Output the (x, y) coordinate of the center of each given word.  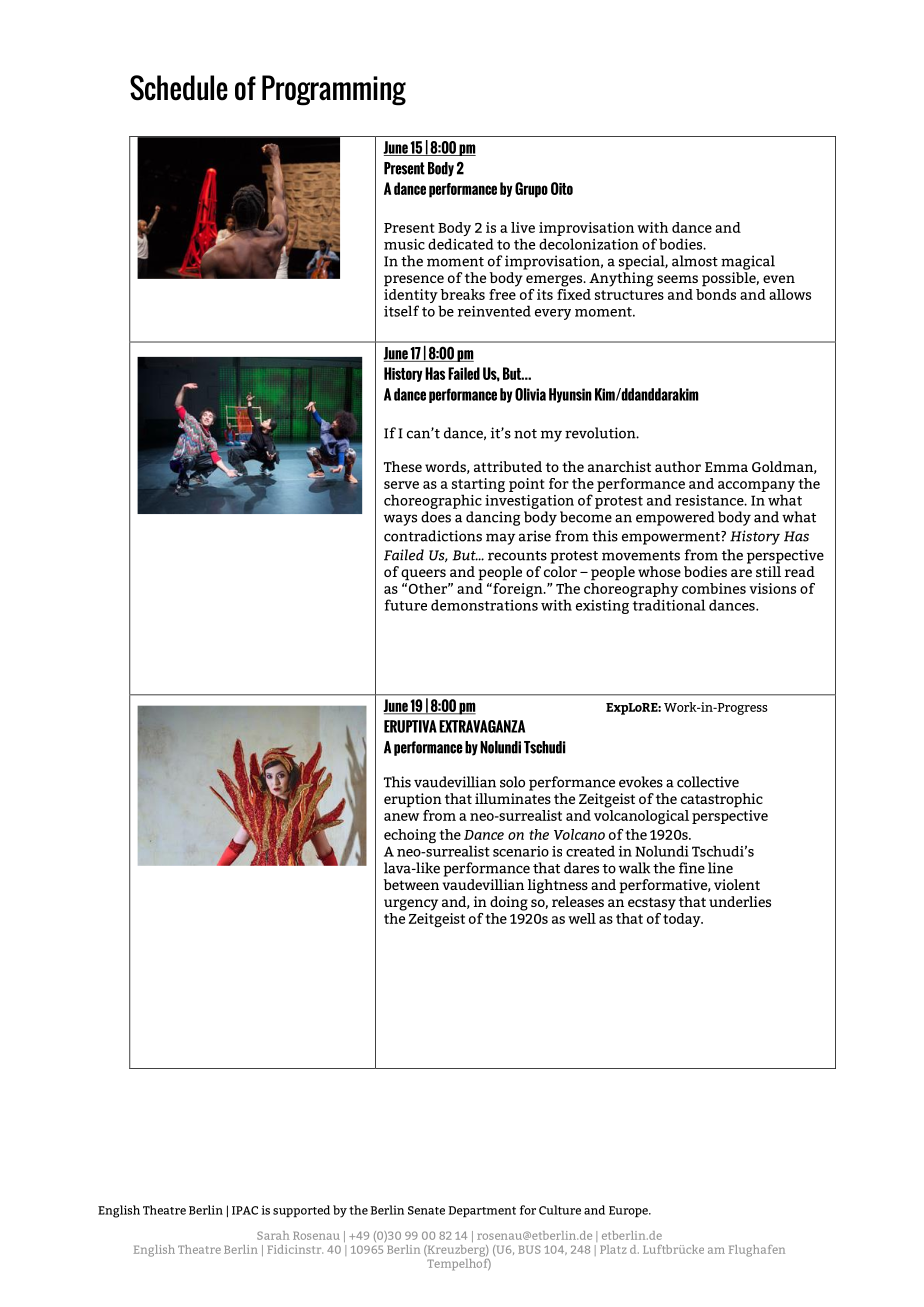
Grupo (531, 190)
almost (695, 261)
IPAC (245, 1210)
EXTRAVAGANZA (482, 726)
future (406, 605)
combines (714, 588)
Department (482, 1212)
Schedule (179, 88)
